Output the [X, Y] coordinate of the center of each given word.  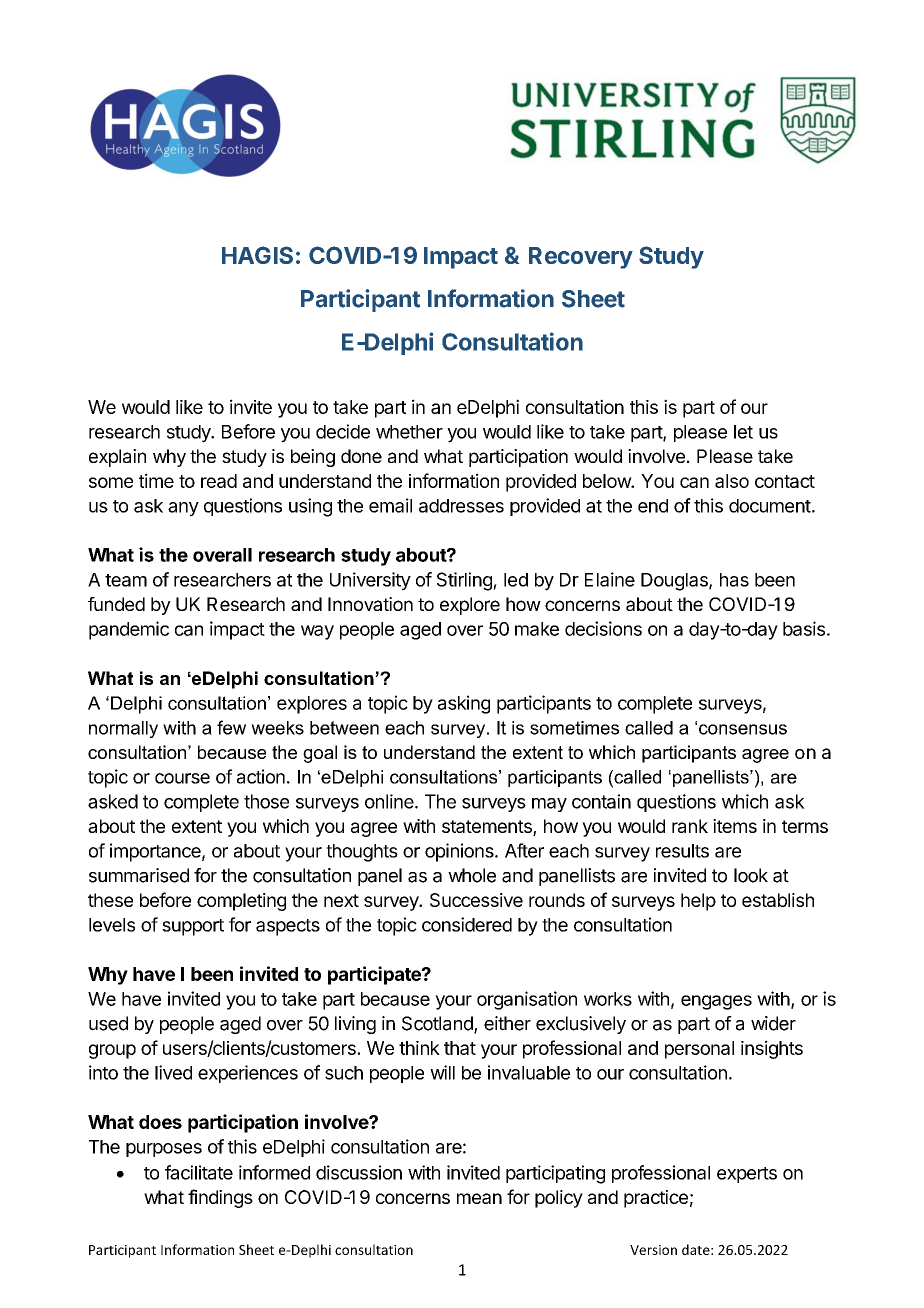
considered [467, 924]
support [193, 927]
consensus [743, 729]
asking [464, 704]
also [732, 481]
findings [220, 1198]
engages [716, 1002]
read [219, 481]
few [231, 727]
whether [409, 432]
